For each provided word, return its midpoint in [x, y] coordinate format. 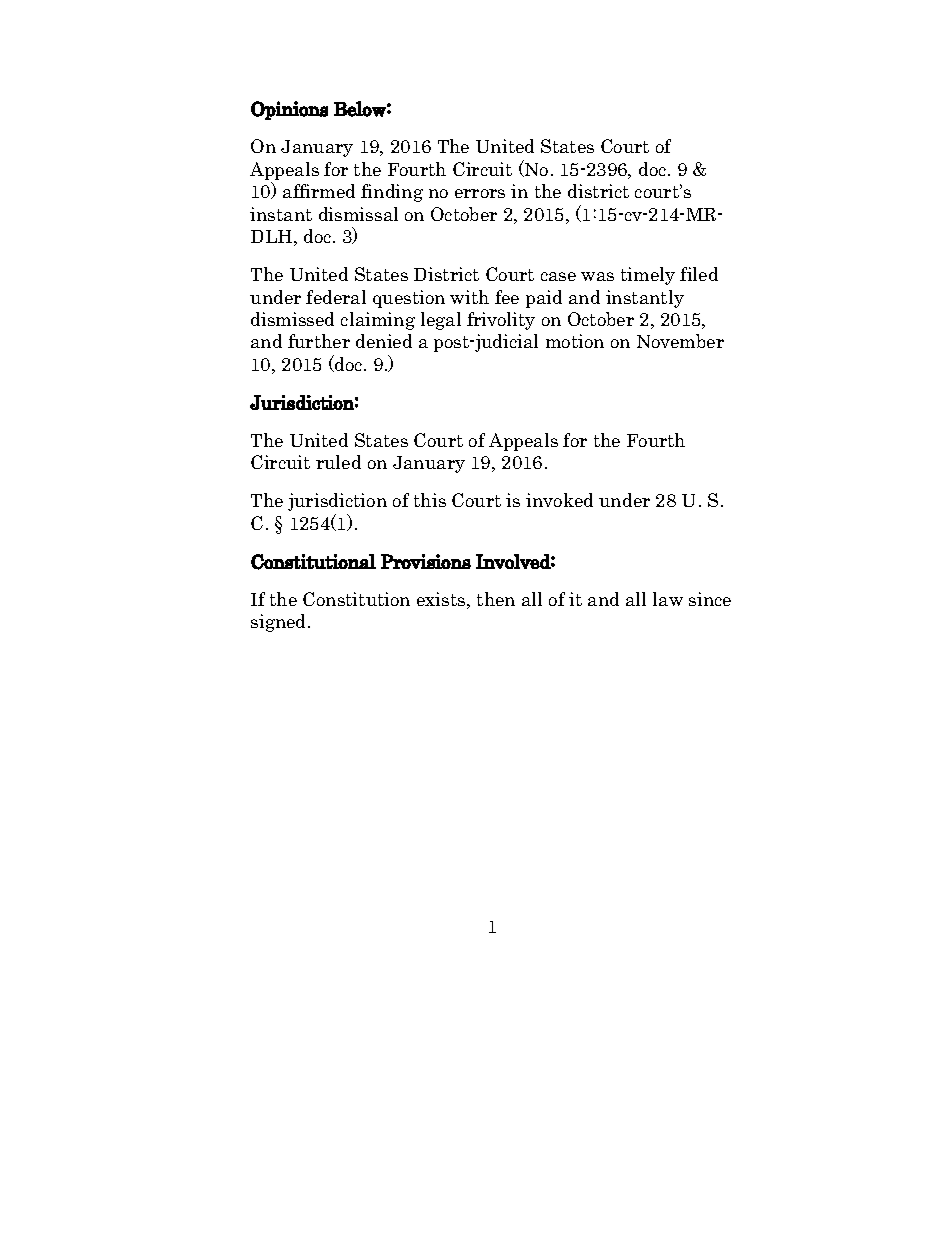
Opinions [289, 110]
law [668, 599]
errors [480, 193]
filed [699, 274]
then [496, 599]
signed [280, 623]
